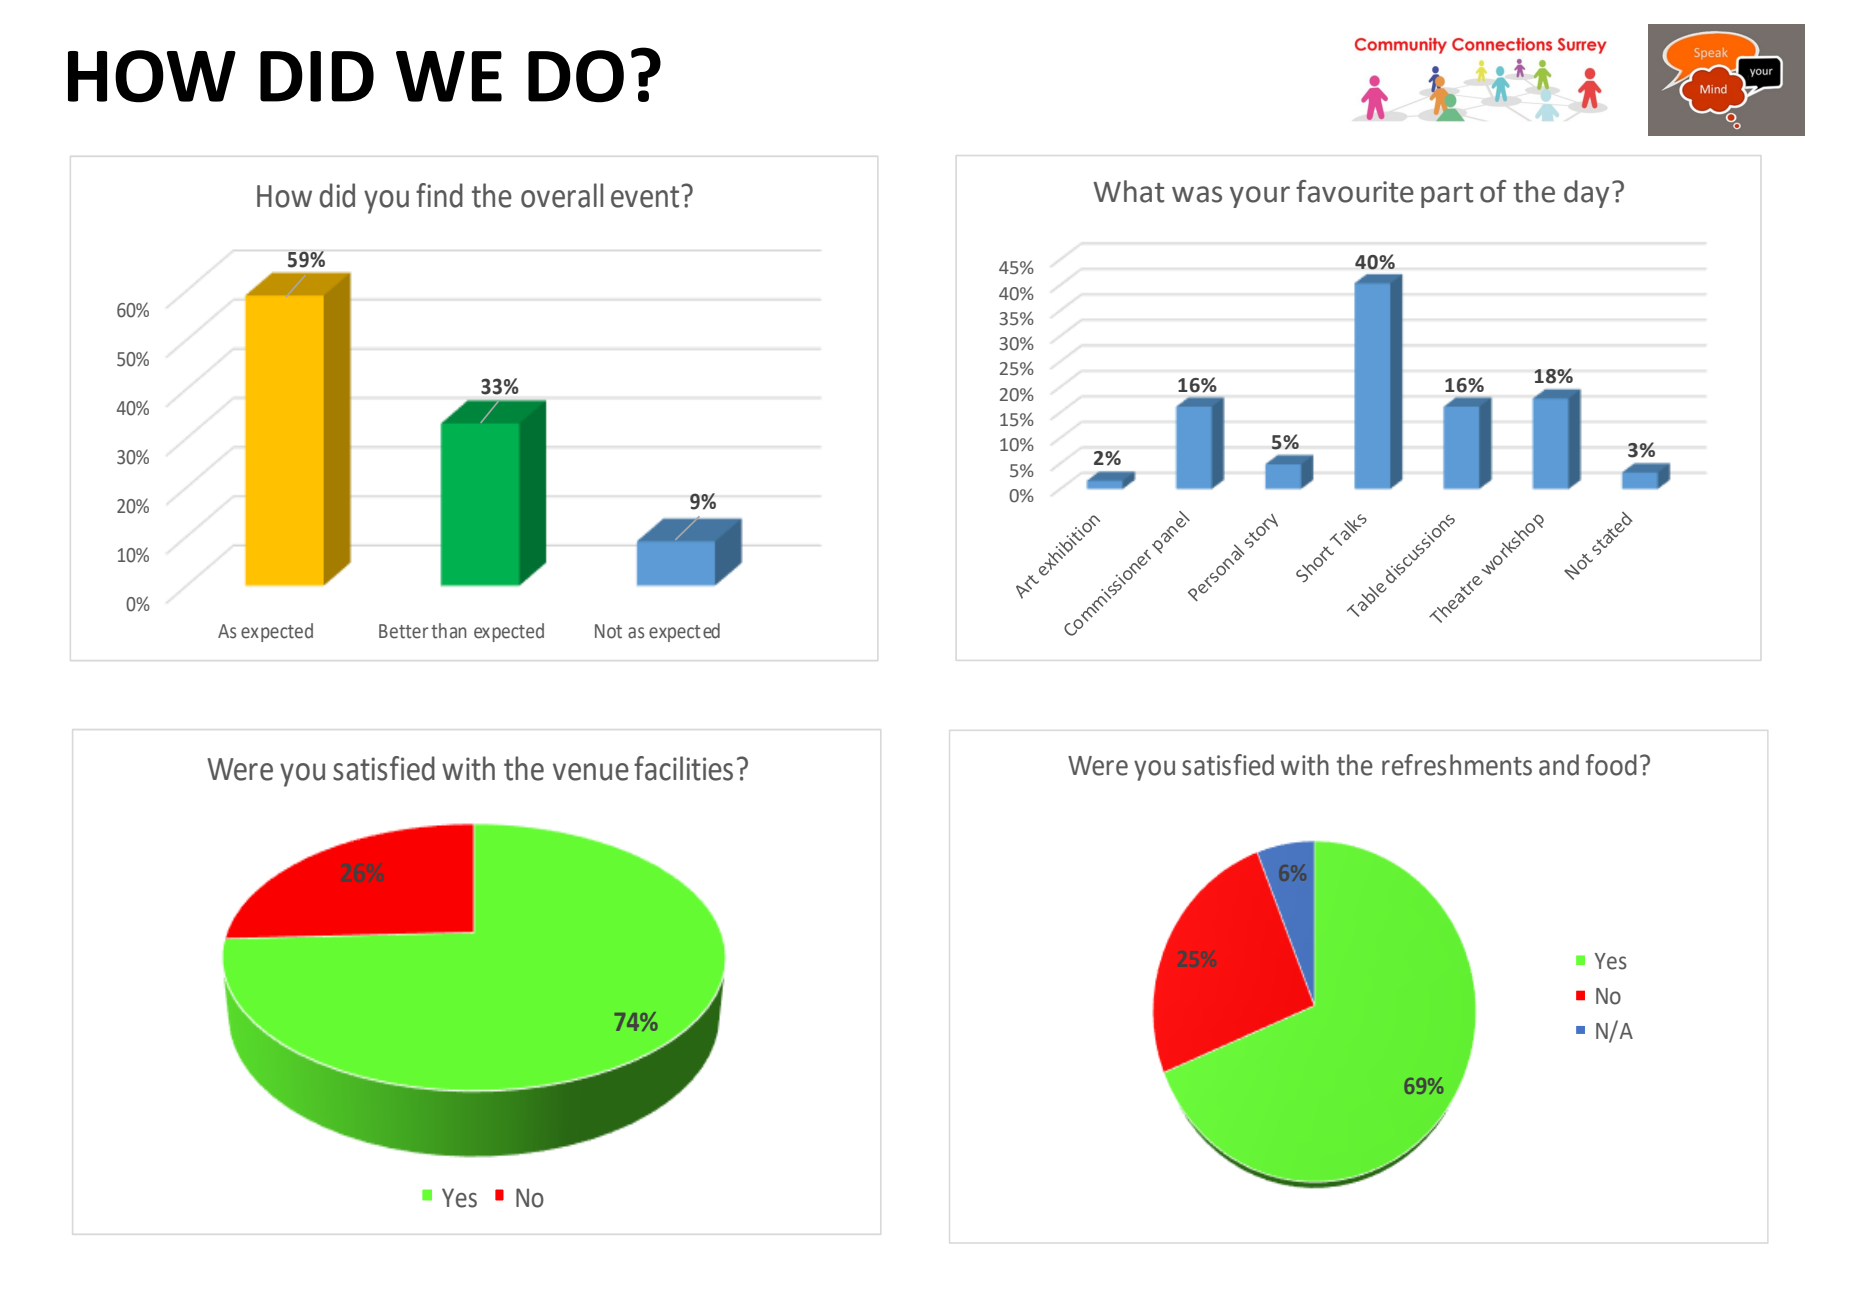  Describe the element at coordinates (1457, 765) in the image. I see `refreshments` at that location.
